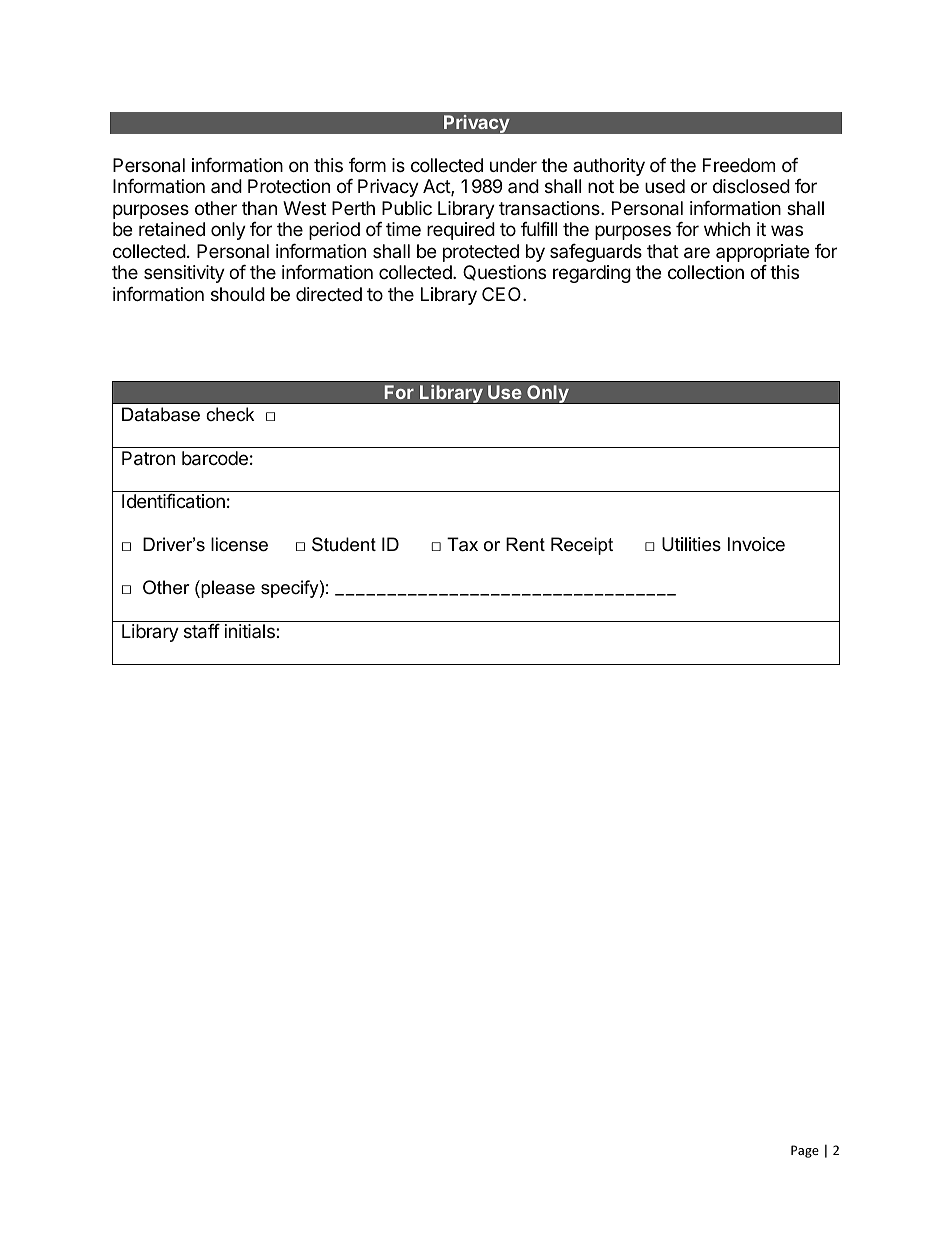 The width and height of the page is (952, 1233). Describe the element at coordinates (582, 546) in the page. I see `Receipt` at that location.
